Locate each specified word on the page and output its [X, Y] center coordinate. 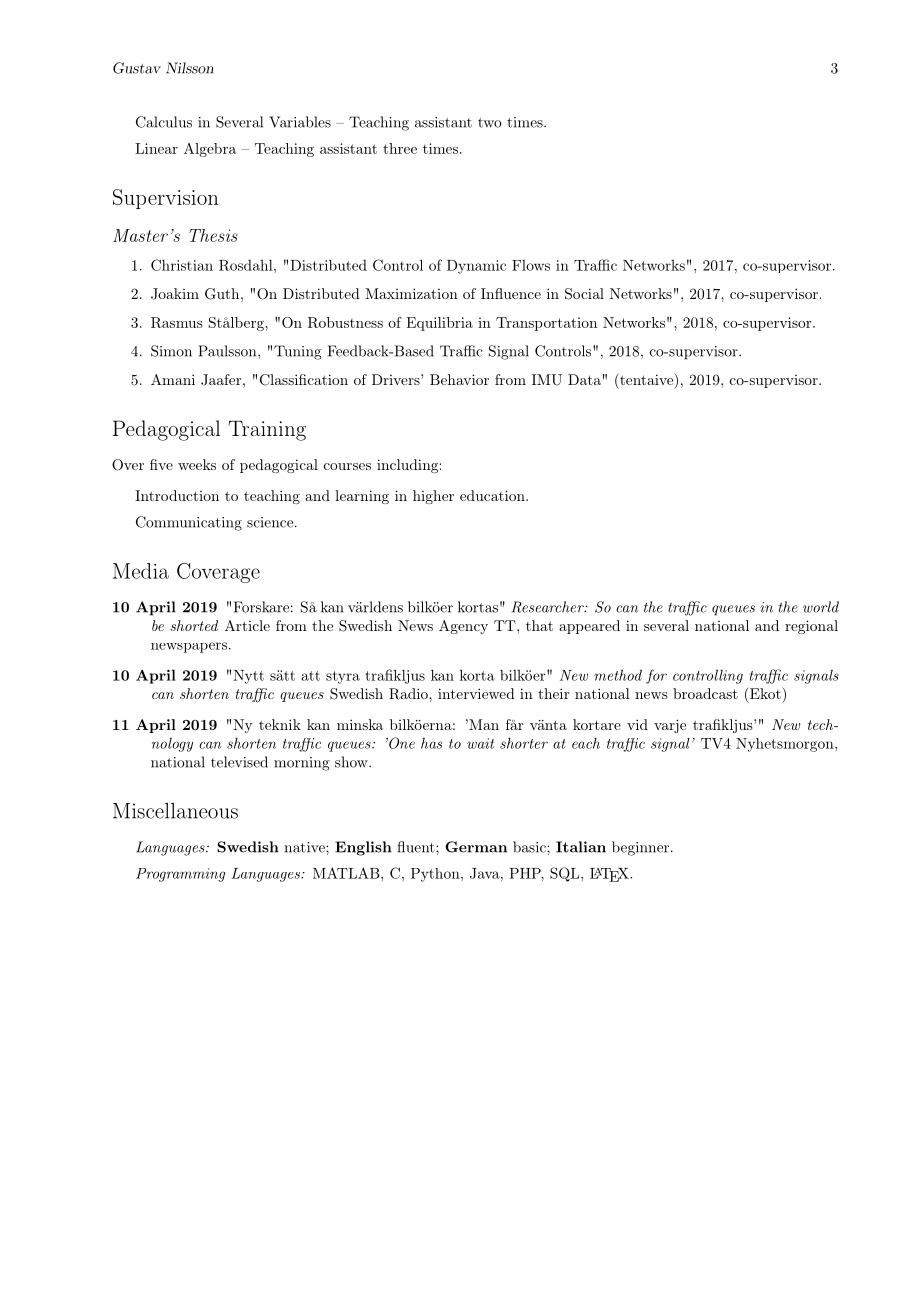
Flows [531, 265]
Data [584, 379]
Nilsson [189, 68]
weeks [197, 464]
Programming [180, 875]
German [476, 847]
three [400, 148]
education [493, 495]
